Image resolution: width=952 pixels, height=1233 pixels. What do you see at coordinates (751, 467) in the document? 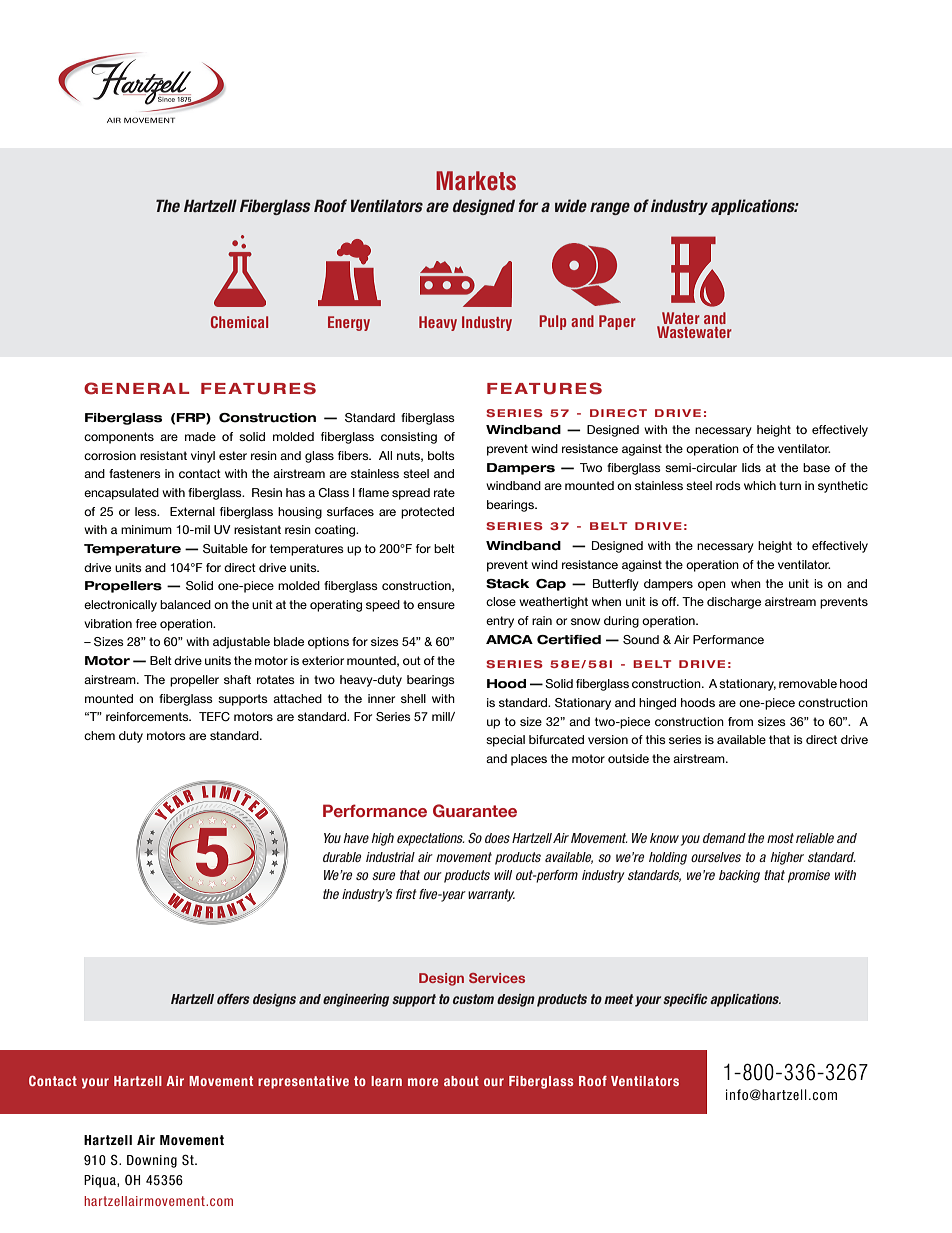
I see `lids` at bounding box center [751, 467].
